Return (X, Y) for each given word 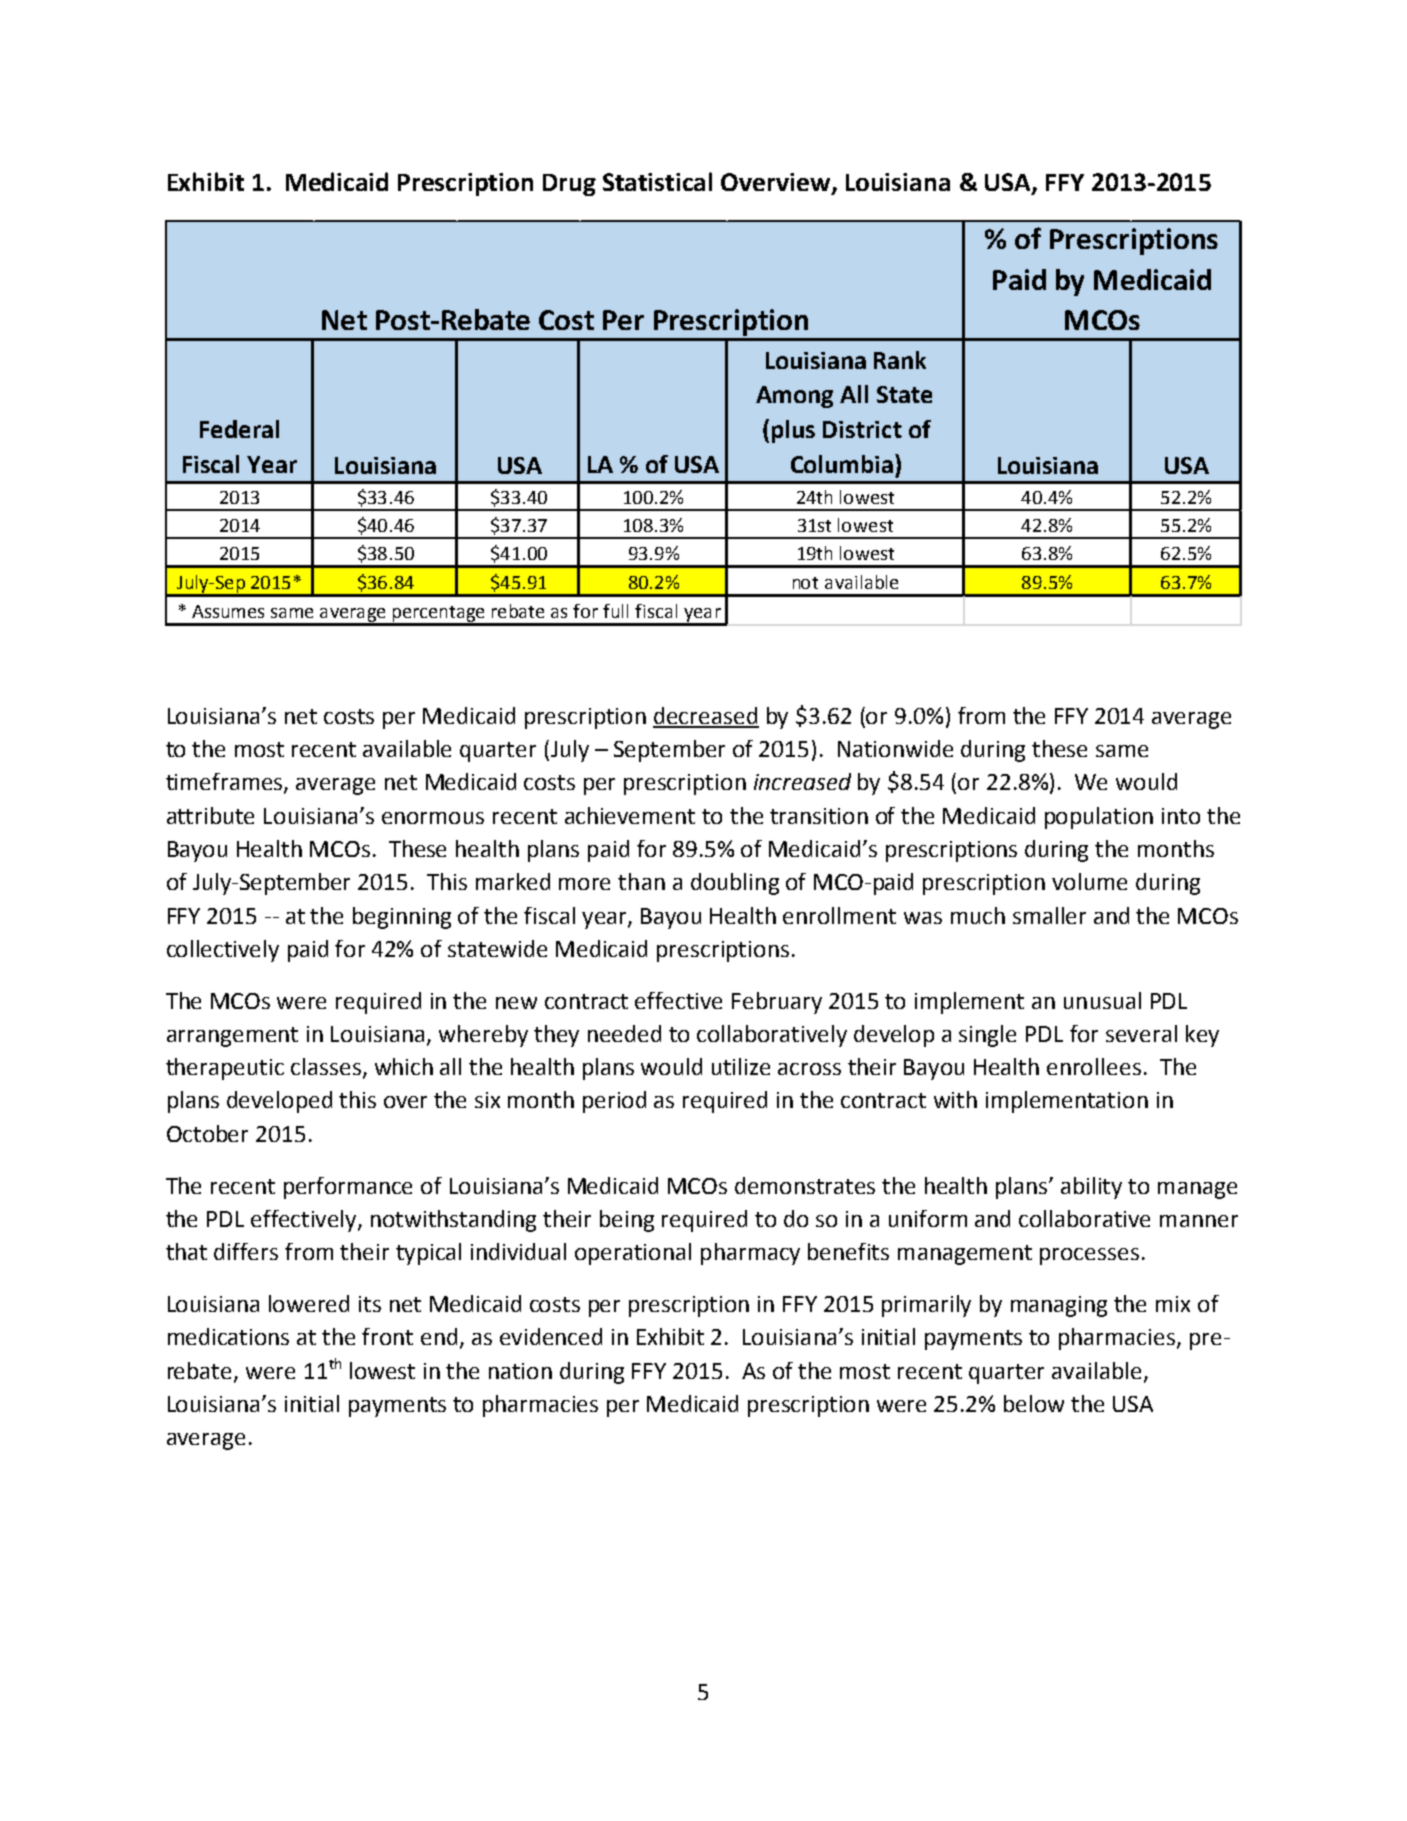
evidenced (551, 1336)
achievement (630, 815)
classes (326, 1066)
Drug (569, 185)
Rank (900, 360)
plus (793, 431)
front (387, 1336)
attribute (210, 815)
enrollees (1094, 1066)
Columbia (842, 464)
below (1034, 1403)
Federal (239, 429)
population (1099, 818)
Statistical (657, 181)
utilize (741, 1066)
